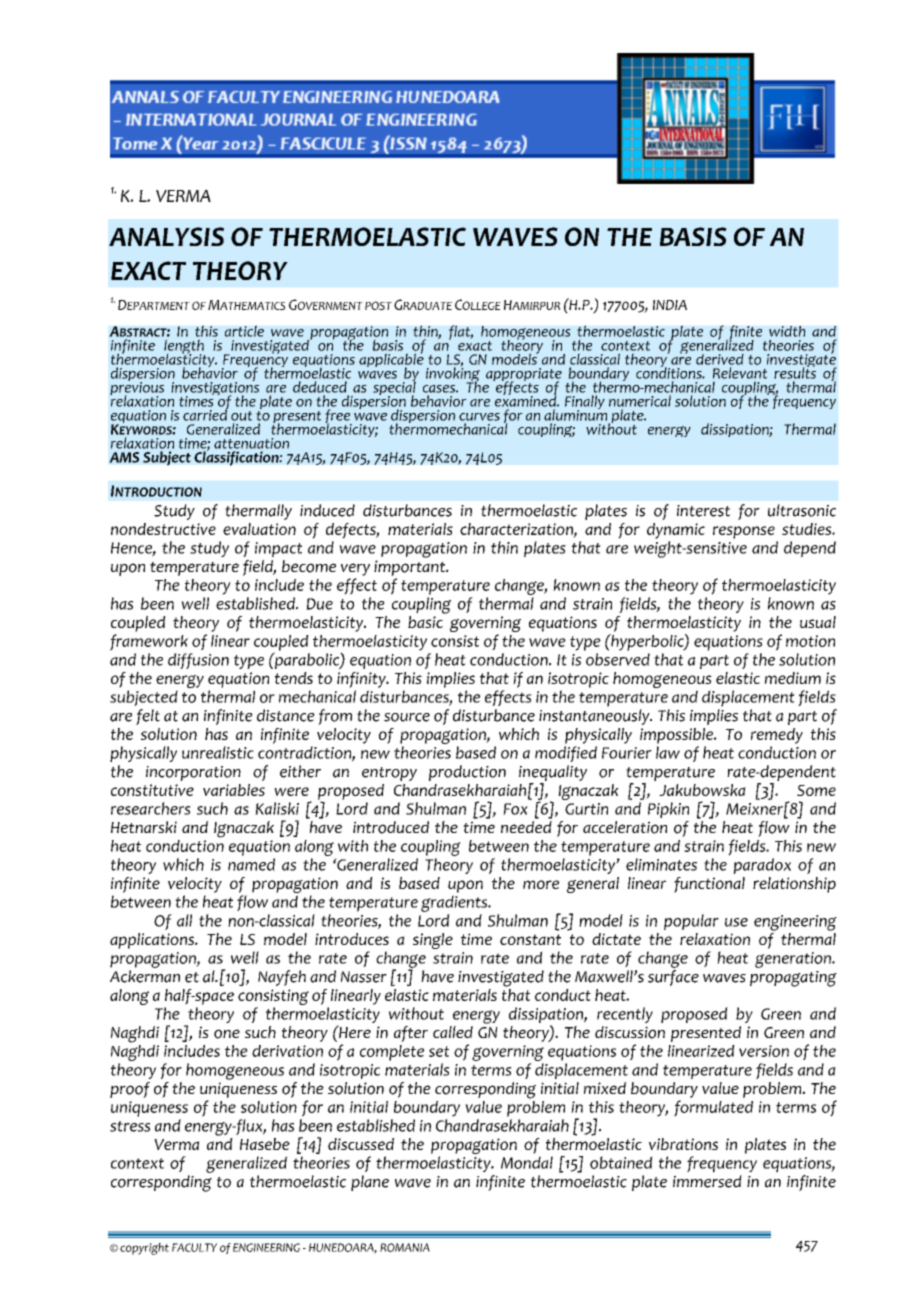 The image size is (924, 1308). What do you see at coordinates (670, 305) in the screenshot?
I see `INDIA` at bounding box center [670, 305].
